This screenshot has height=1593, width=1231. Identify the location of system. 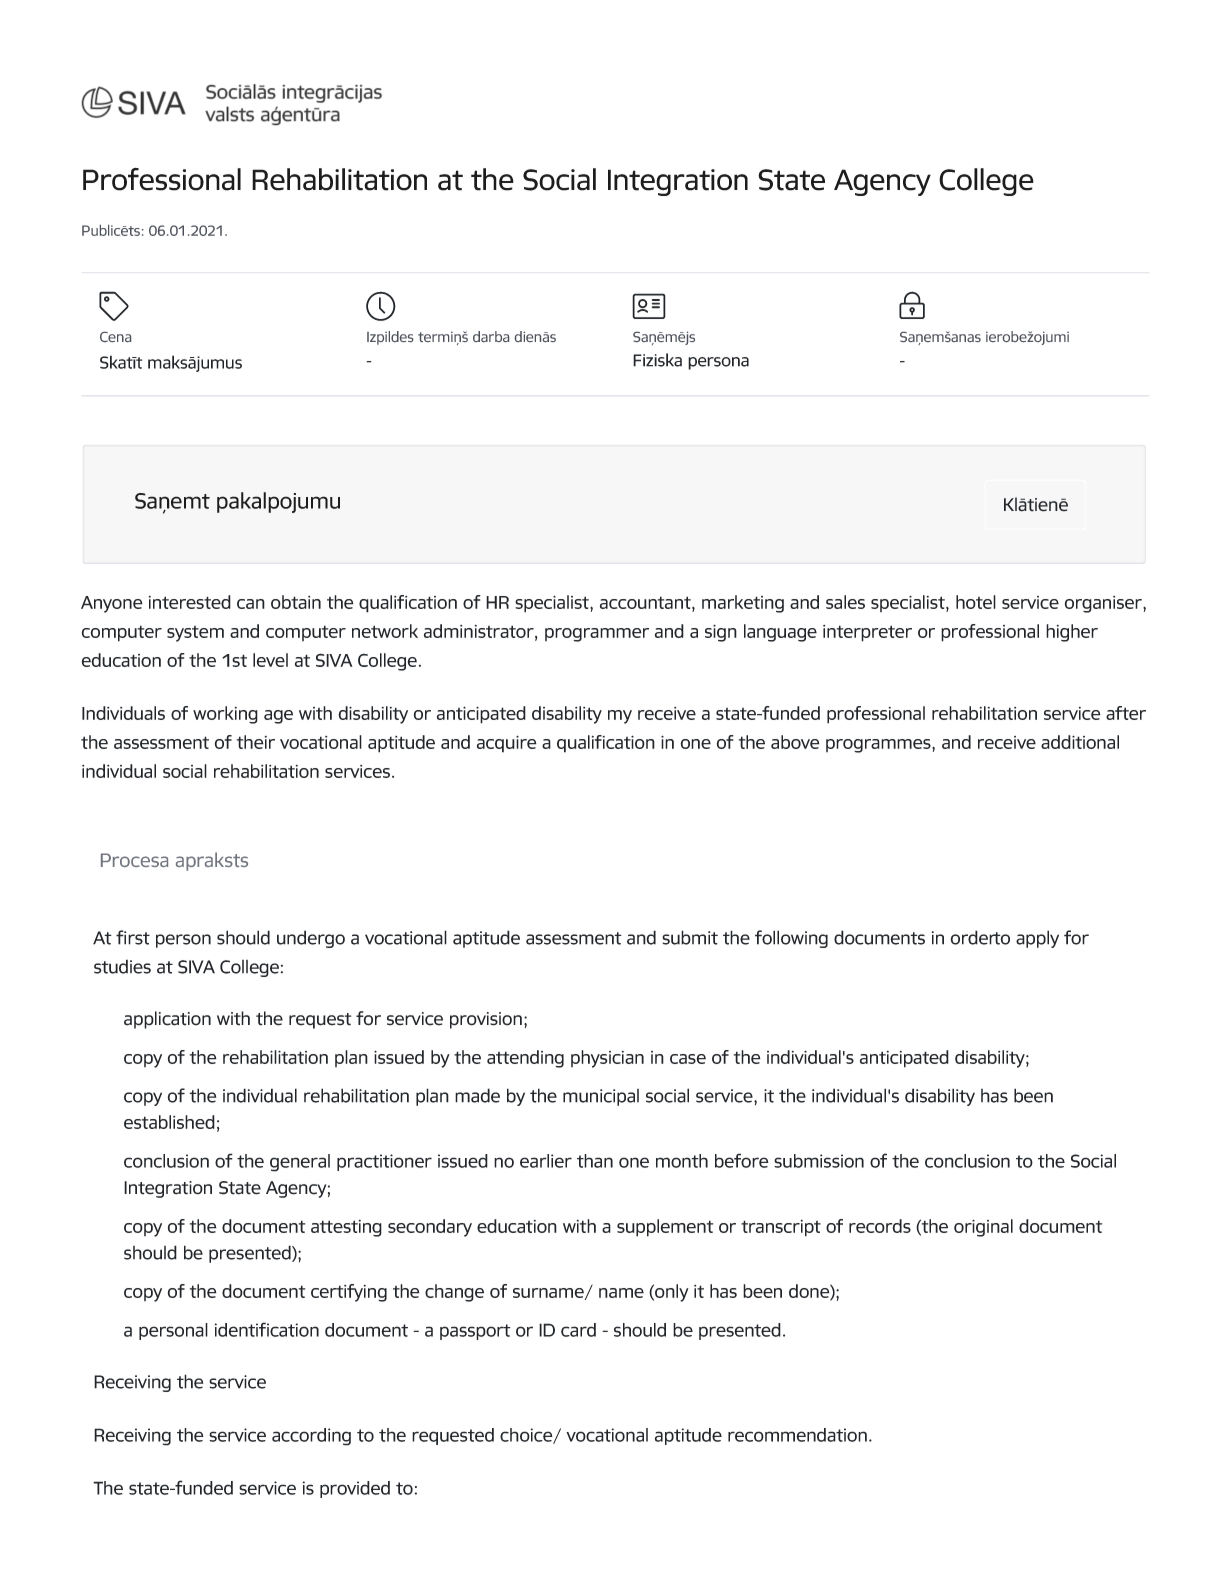
(195, 634).
